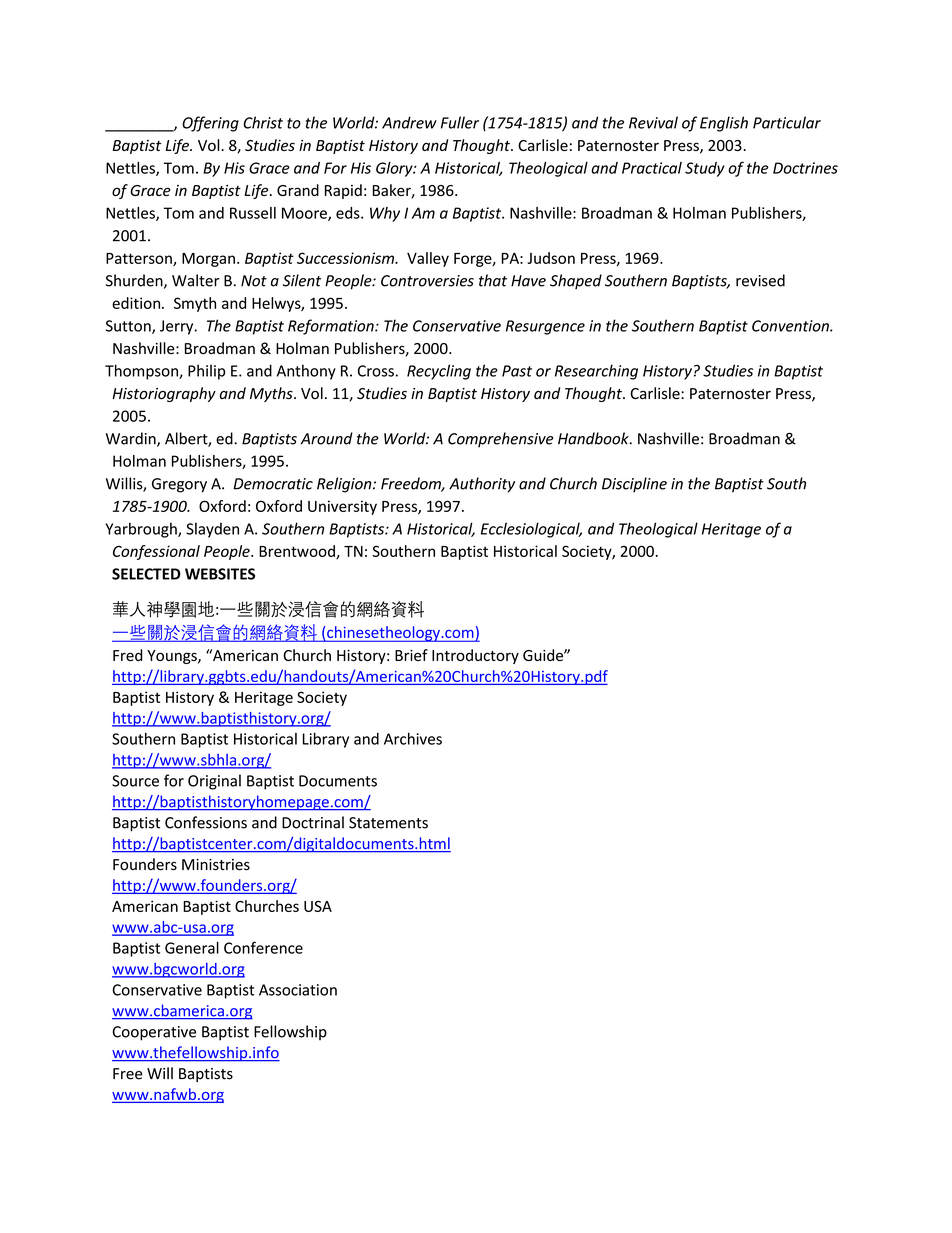  What do you see at coordinates (298, 990) in the image?
I see `Association` at bounding box center [298, 990].
